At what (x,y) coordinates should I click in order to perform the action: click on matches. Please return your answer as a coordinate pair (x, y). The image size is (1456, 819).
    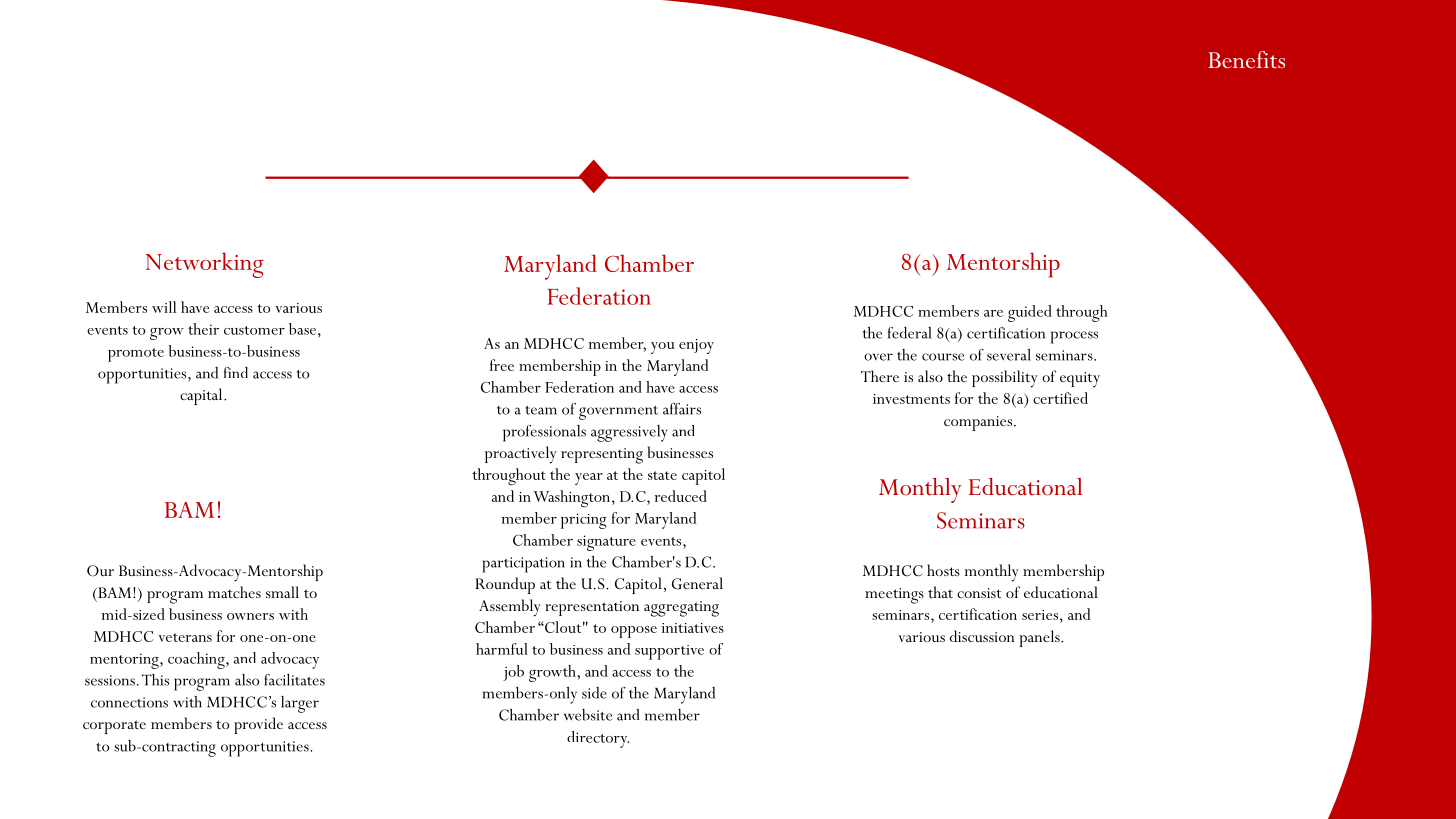
    Looking at the image, I should click on (234, 592).
